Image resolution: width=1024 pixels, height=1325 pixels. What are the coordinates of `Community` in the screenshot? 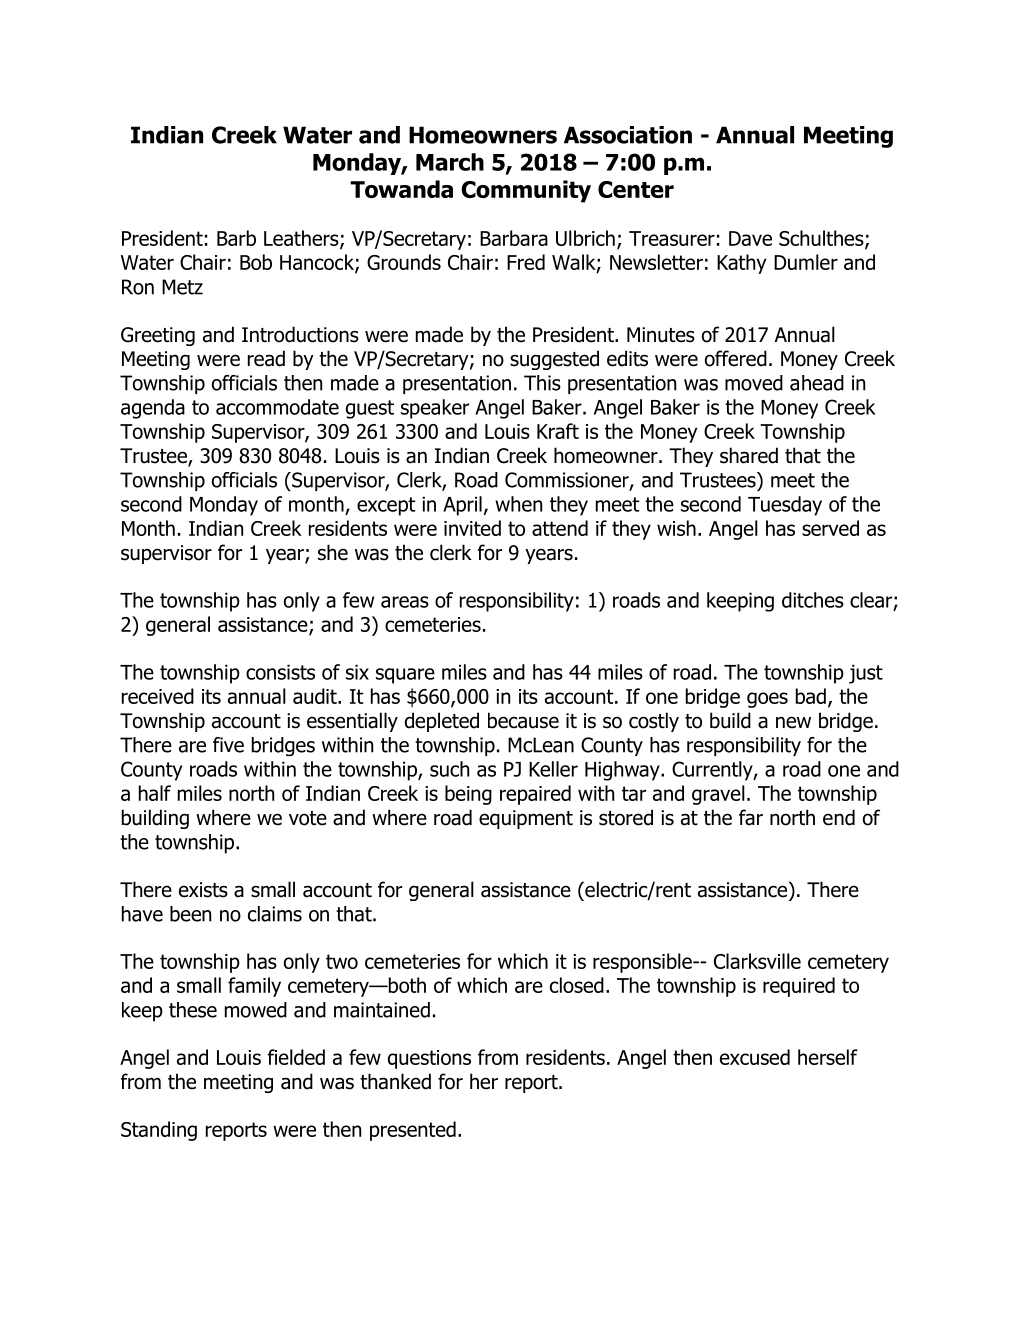 It's located at (526, 191).
